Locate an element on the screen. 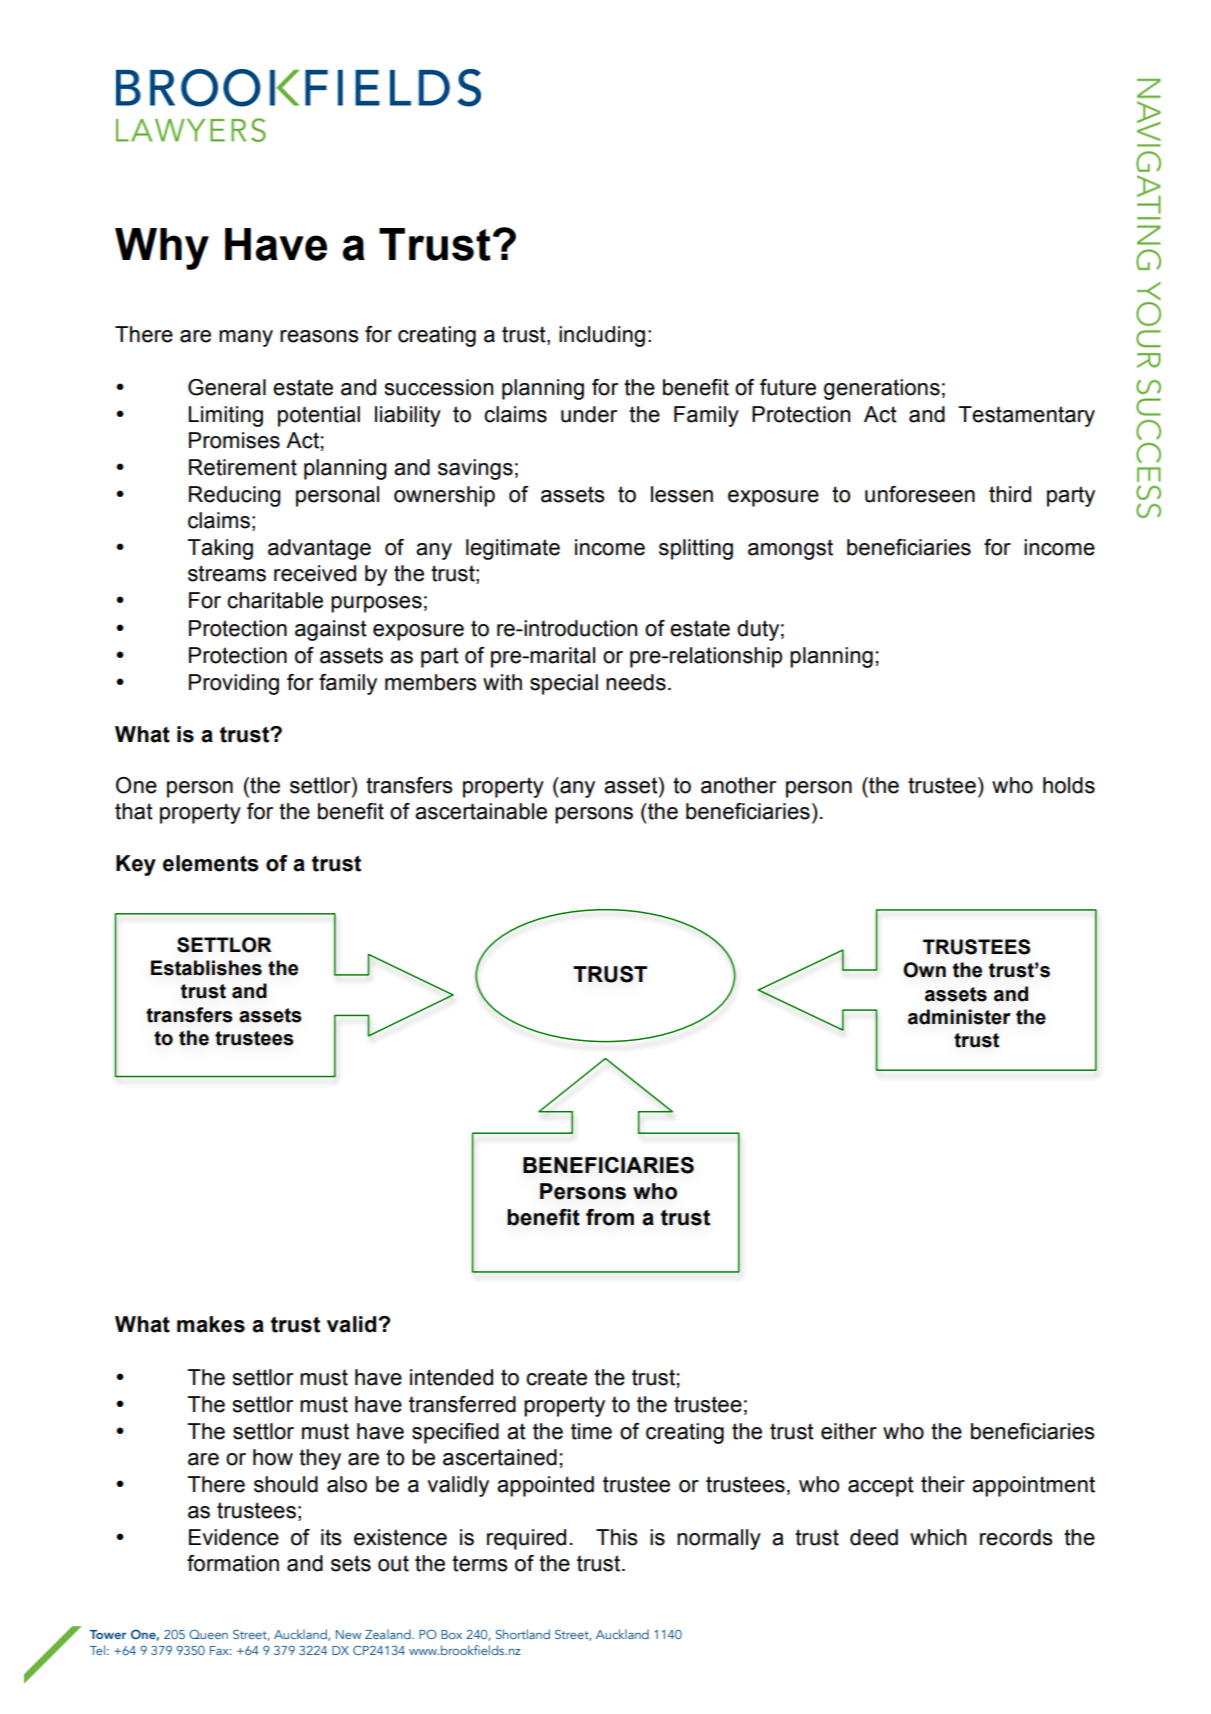 The height and width of the screenshot is (1714, 1211). Providing is located at coordinates (234, 684).
